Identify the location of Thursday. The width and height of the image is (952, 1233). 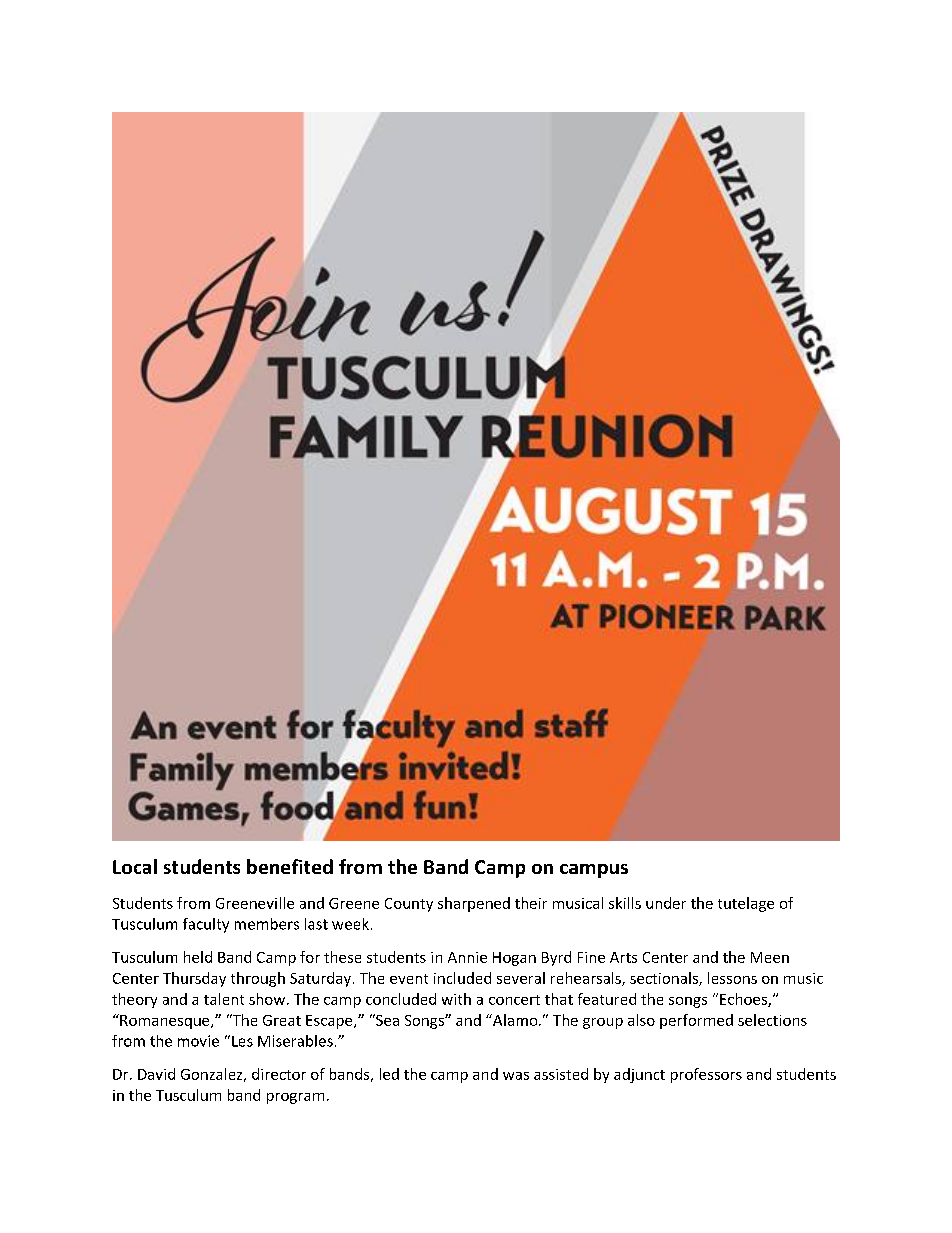
(194, 979).
